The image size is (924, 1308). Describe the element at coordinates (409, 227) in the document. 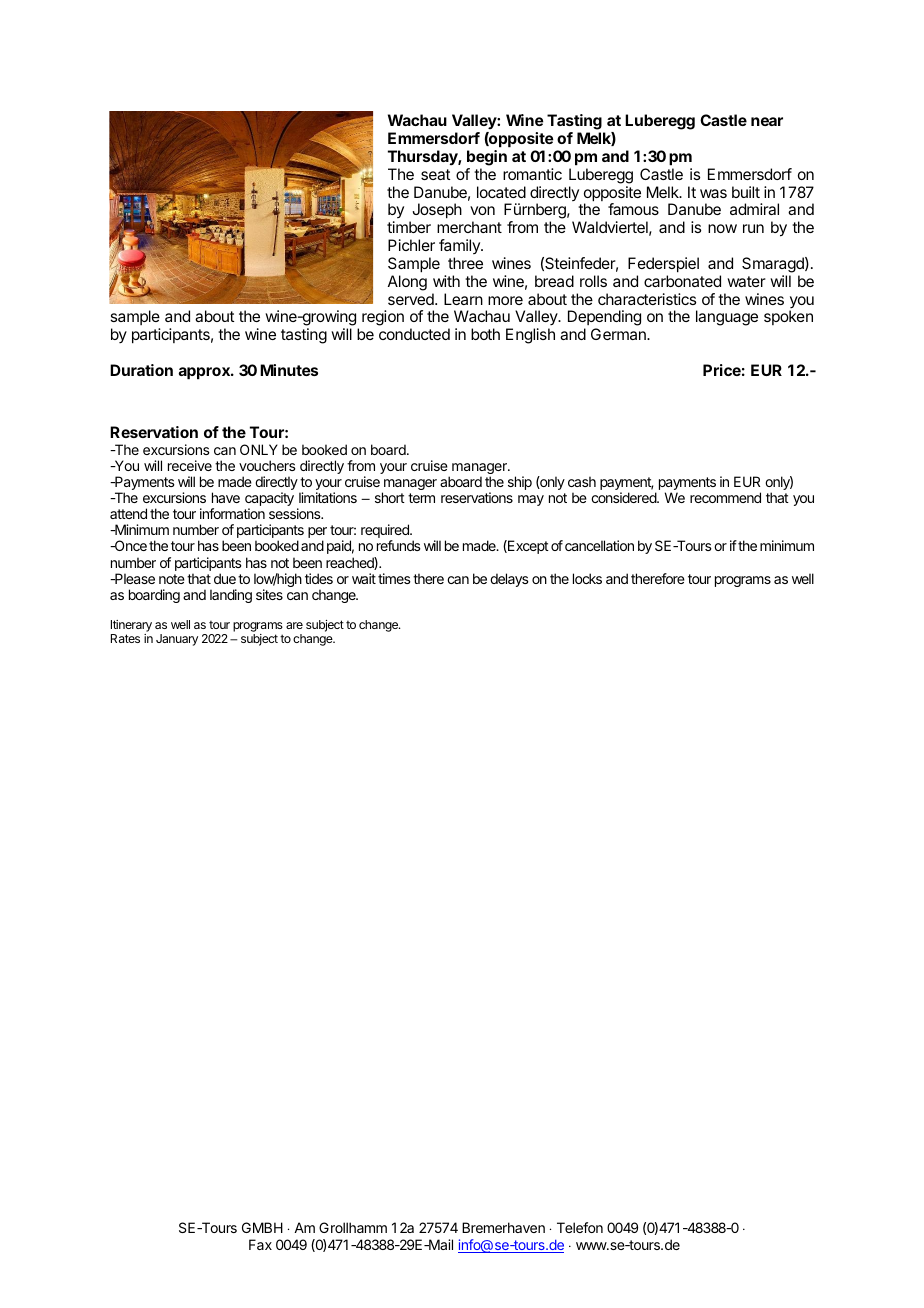

I see `timber` at that location.
